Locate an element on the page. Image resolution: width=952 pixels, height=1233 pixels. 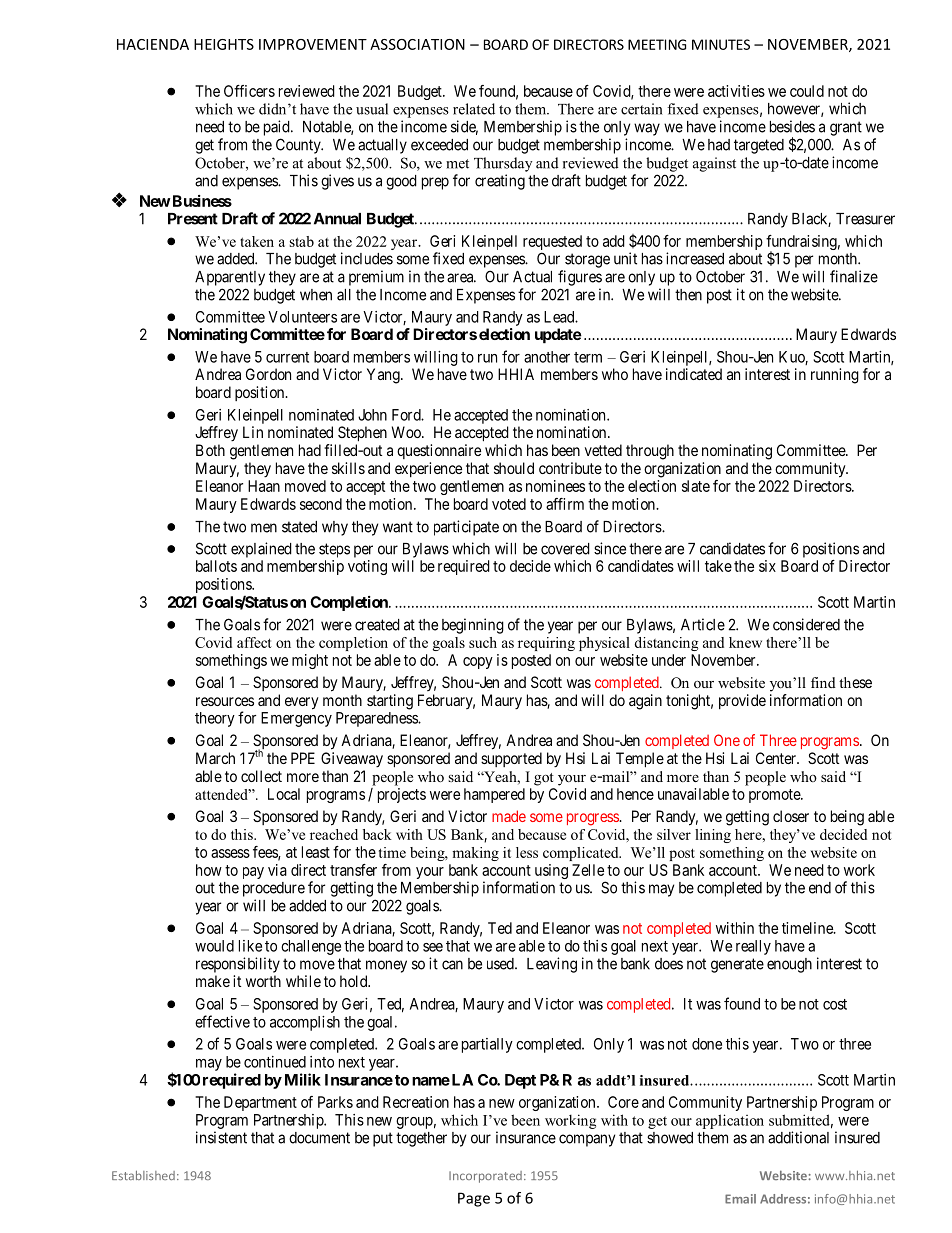
promote is located at coordinates (775, 796).
